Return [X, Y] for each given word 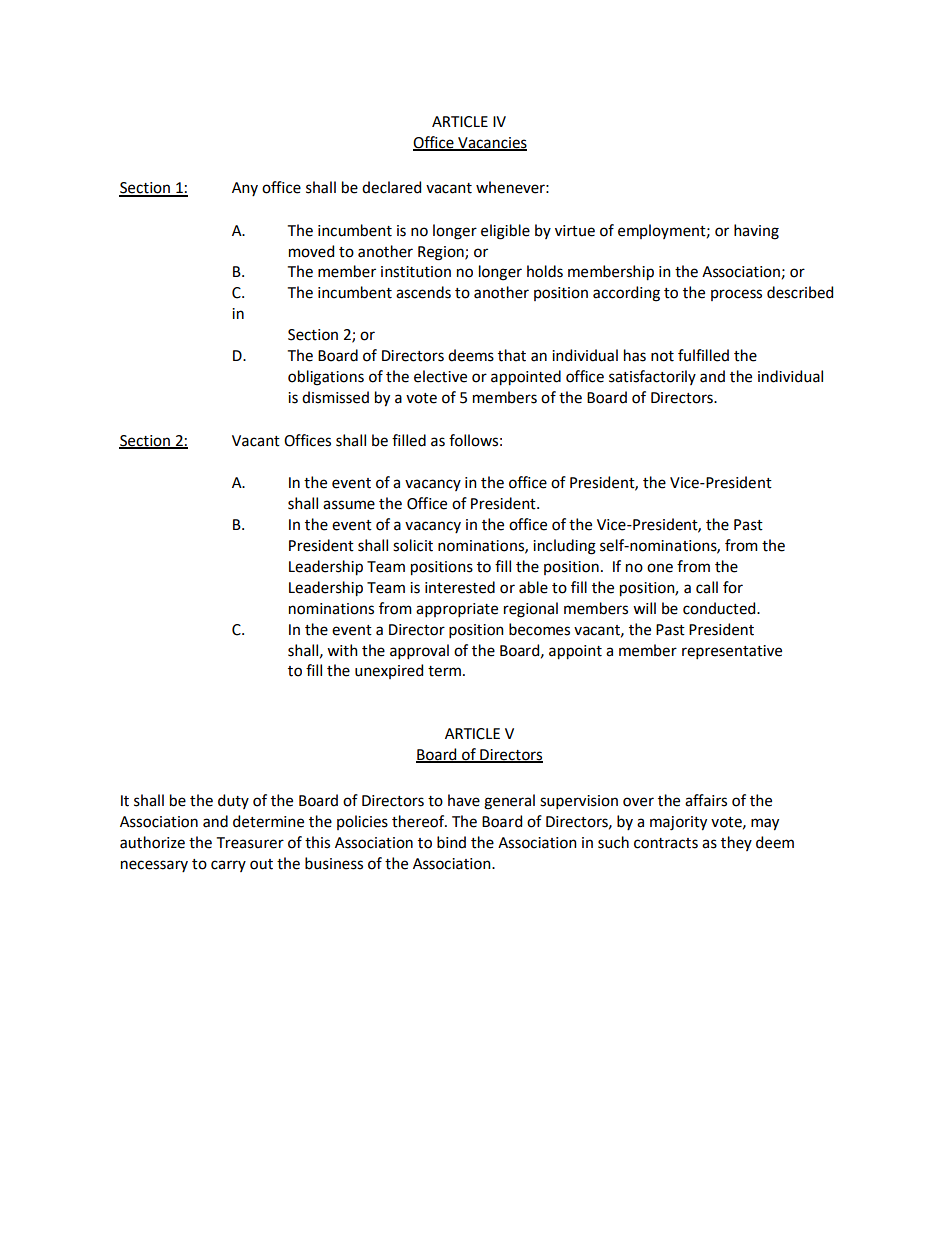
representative [732, 652]
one [660, 568]
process [736, 295]
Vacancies [491, 144]
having [756, 232]
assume [349, 505]
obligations [326, 378]
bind [451, 842]
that [512, 355]
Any [245, 189]
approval [419, 651]
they [736, 843]
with [342, 650]
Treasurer [250, 843]
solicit [413, 545]
